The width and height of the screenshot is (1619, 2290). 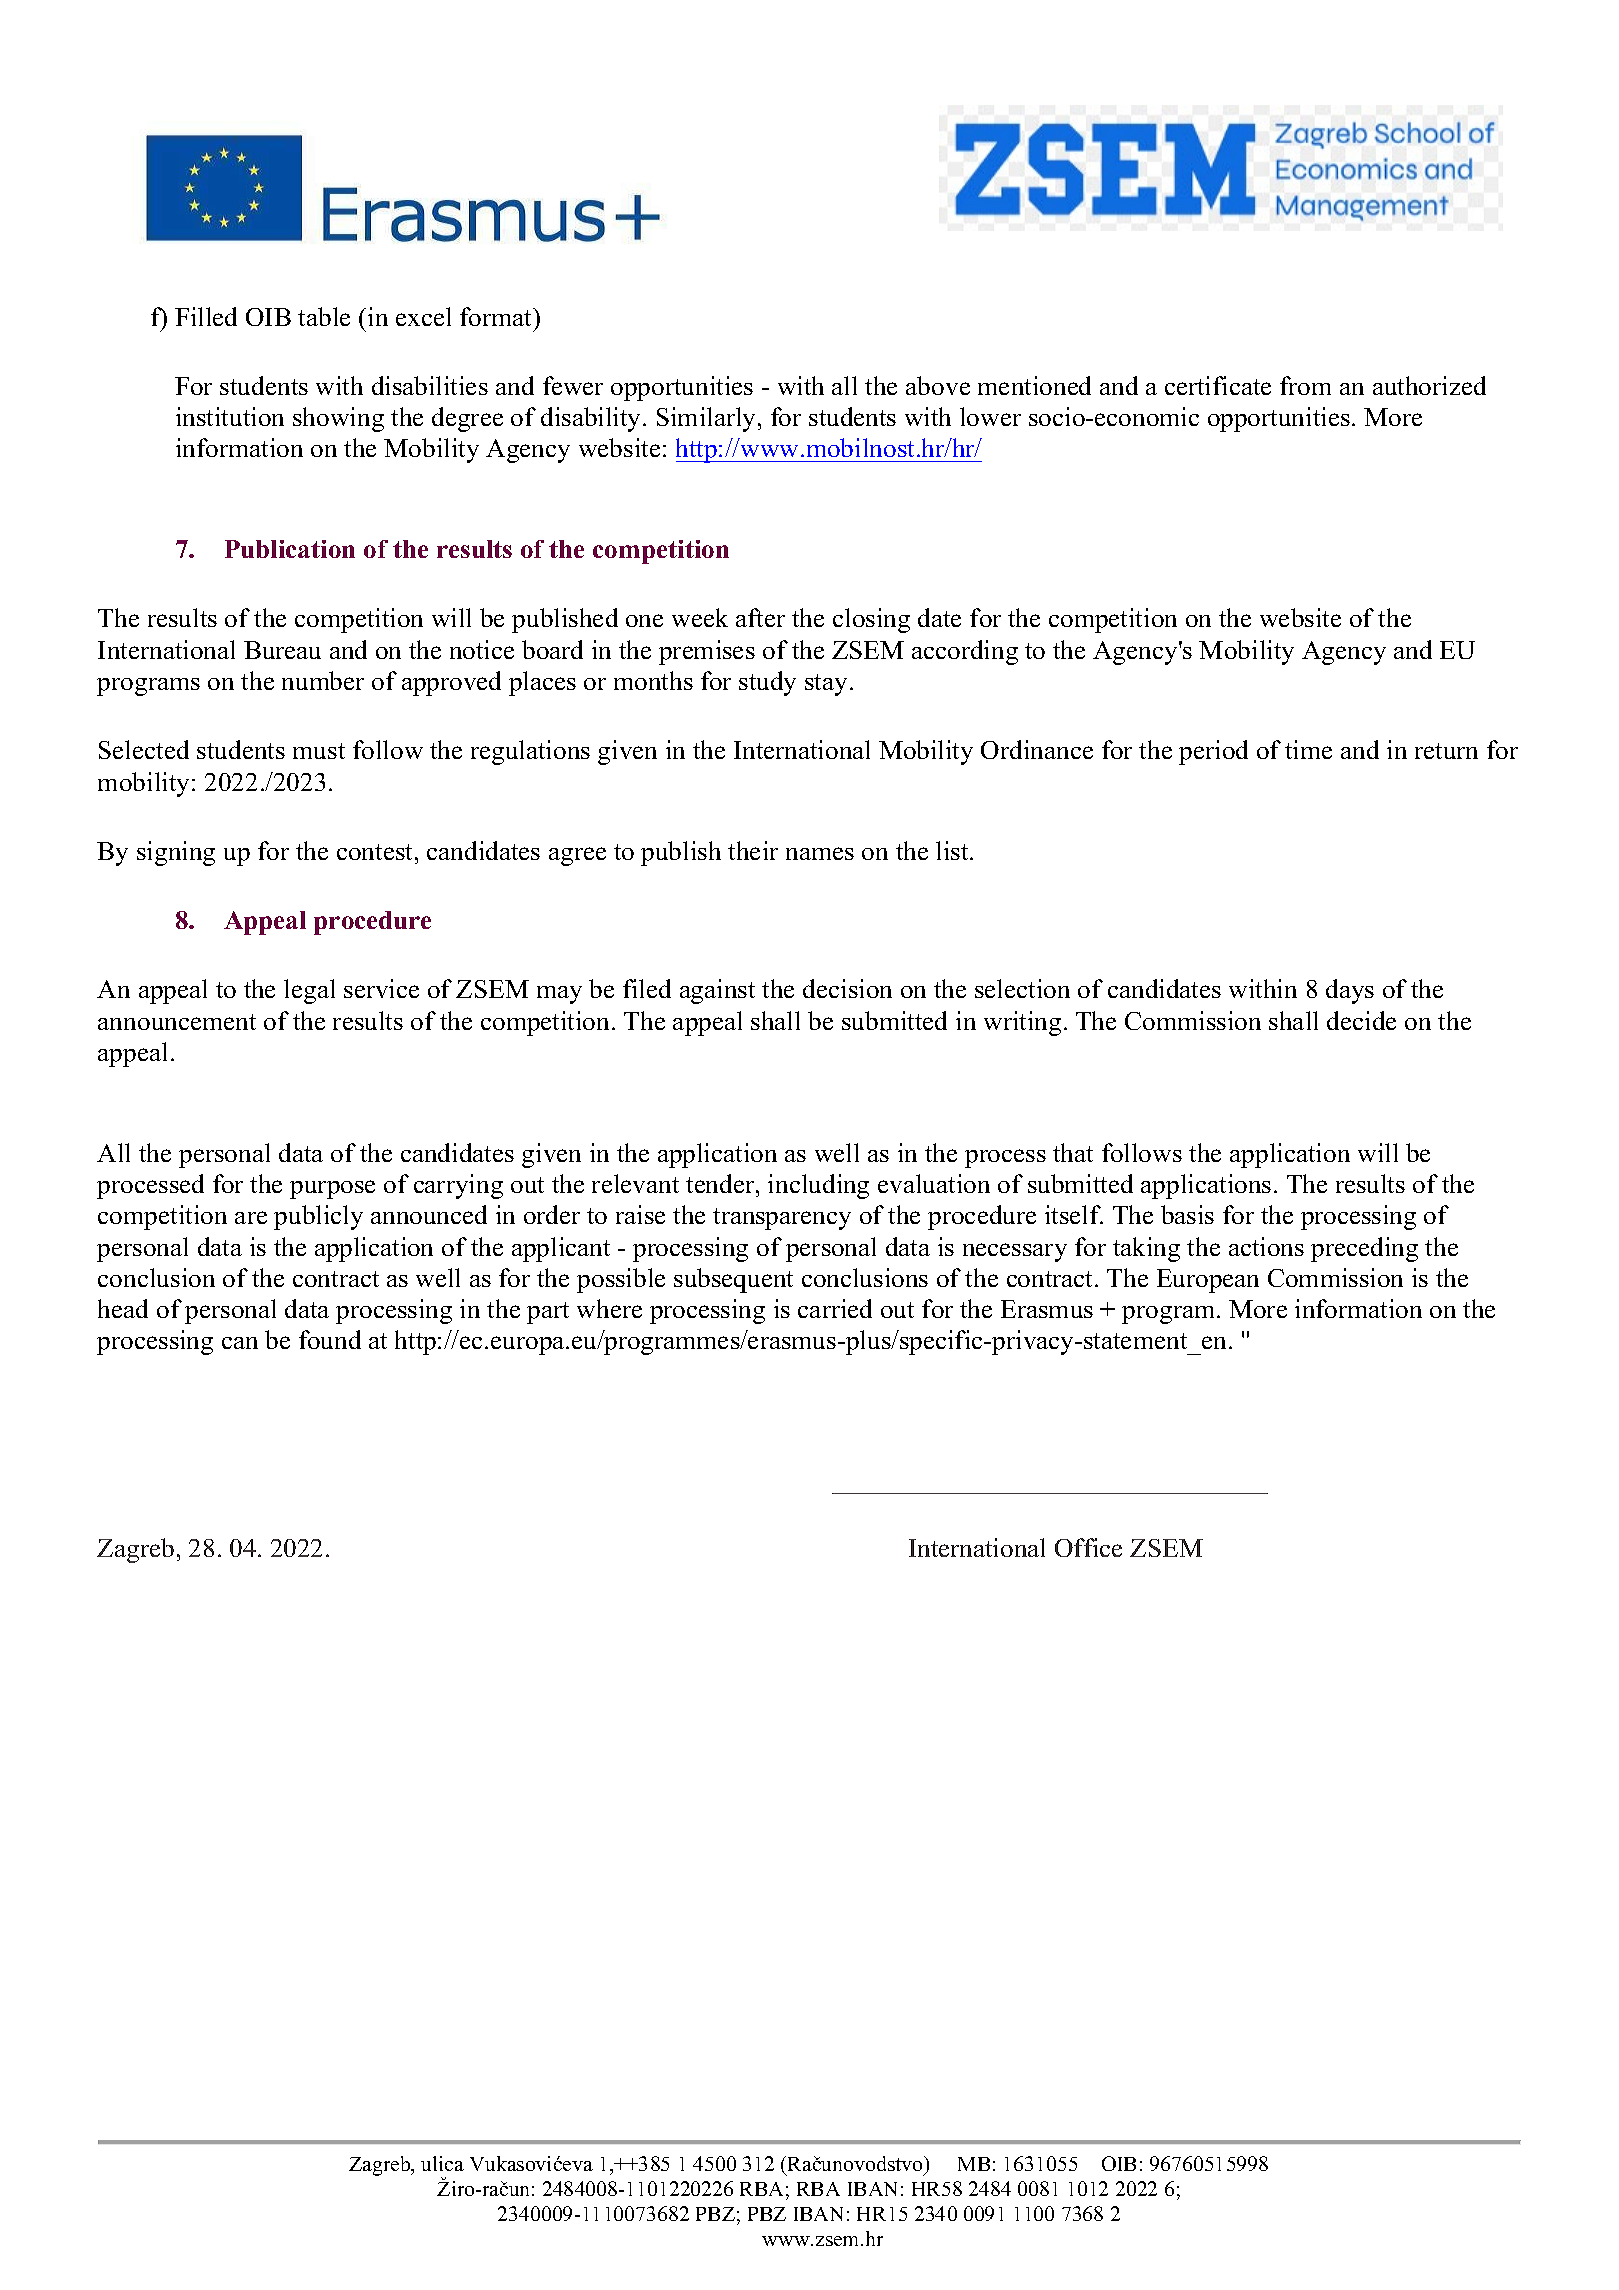 I want to click on from, so click(x=1305, y=385).
